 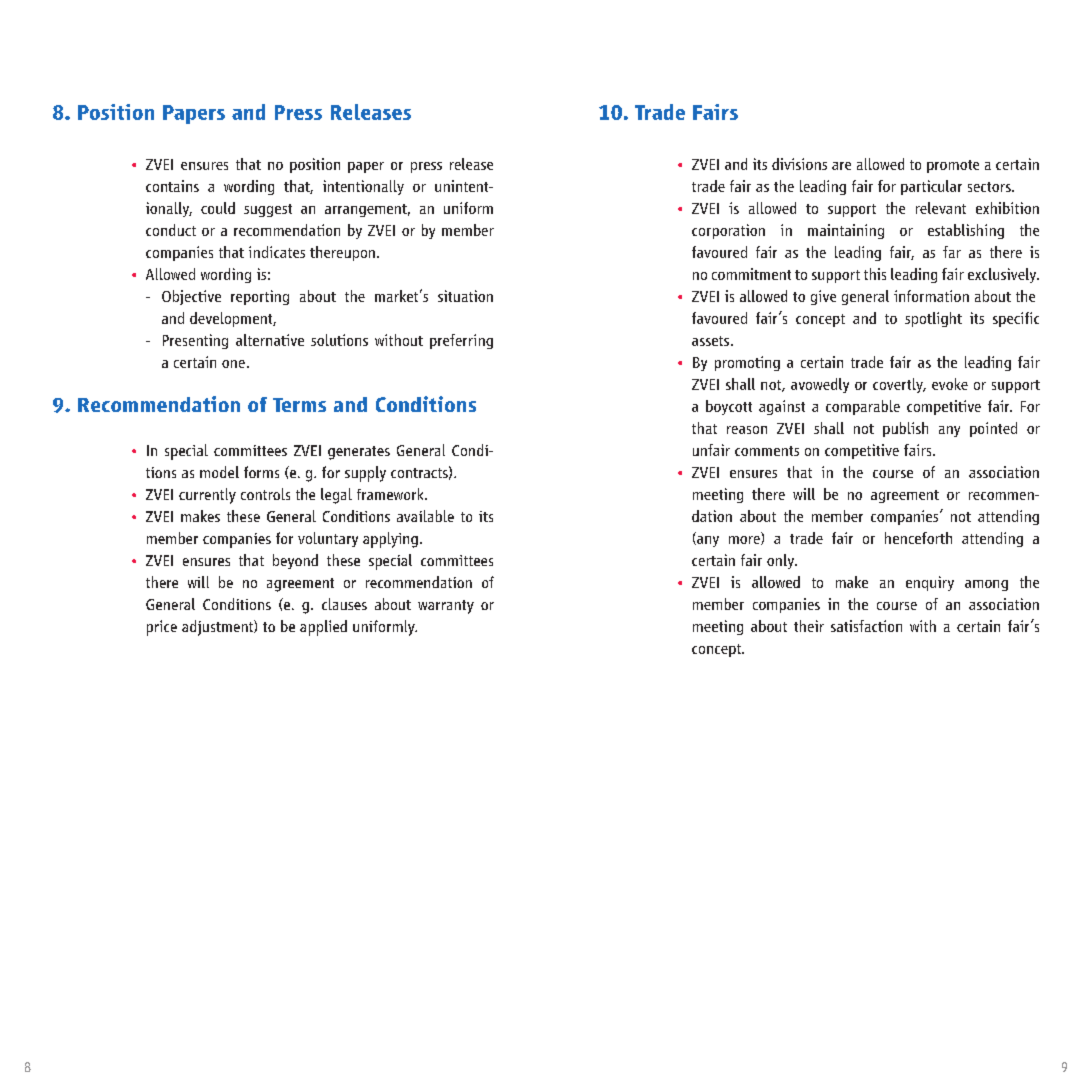 What do you see at coordinates (710, 341) in the page?
I see `assets` at bounding box center [710, 341].
